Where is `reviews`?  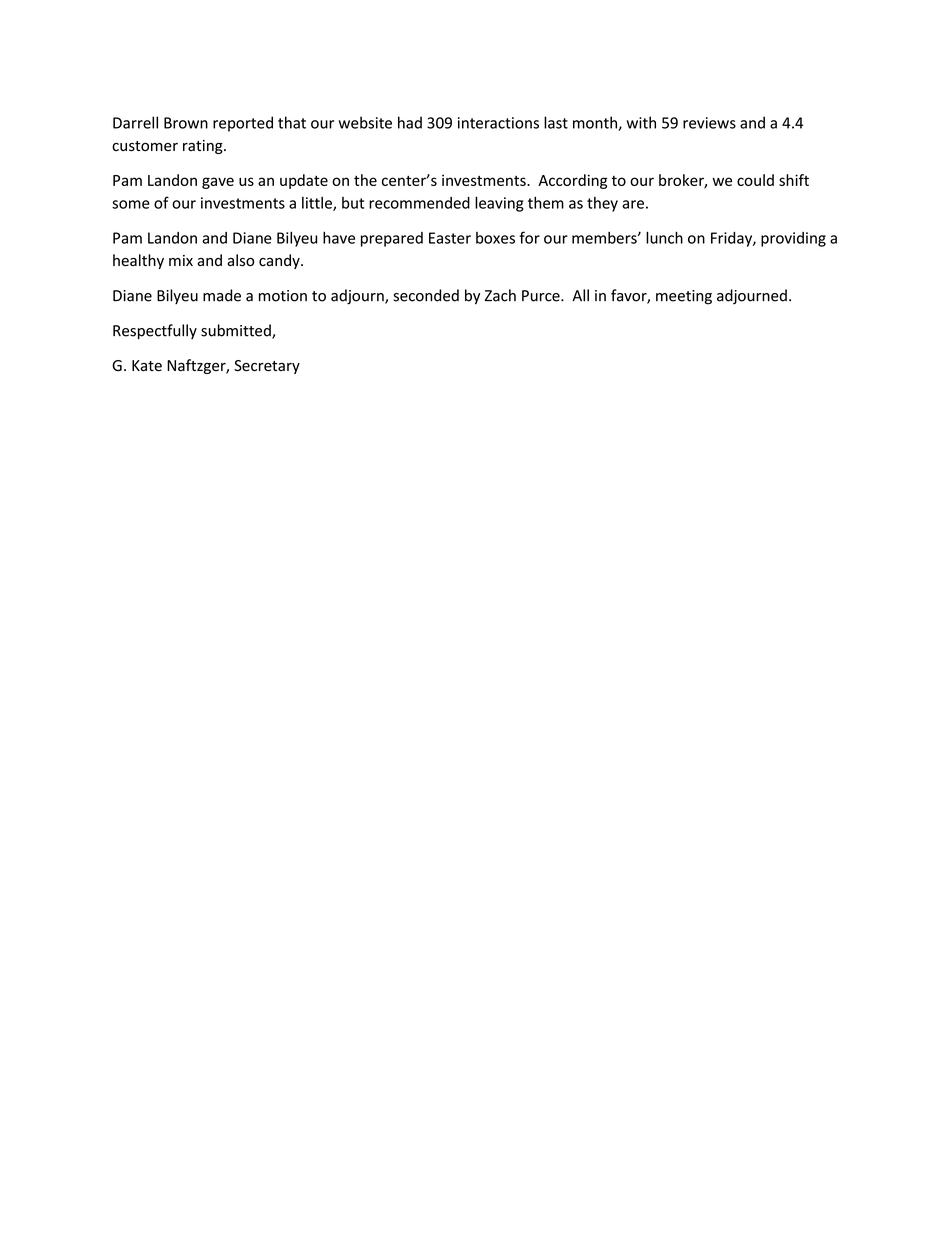
reviews is located at coordinates (709, 123).
